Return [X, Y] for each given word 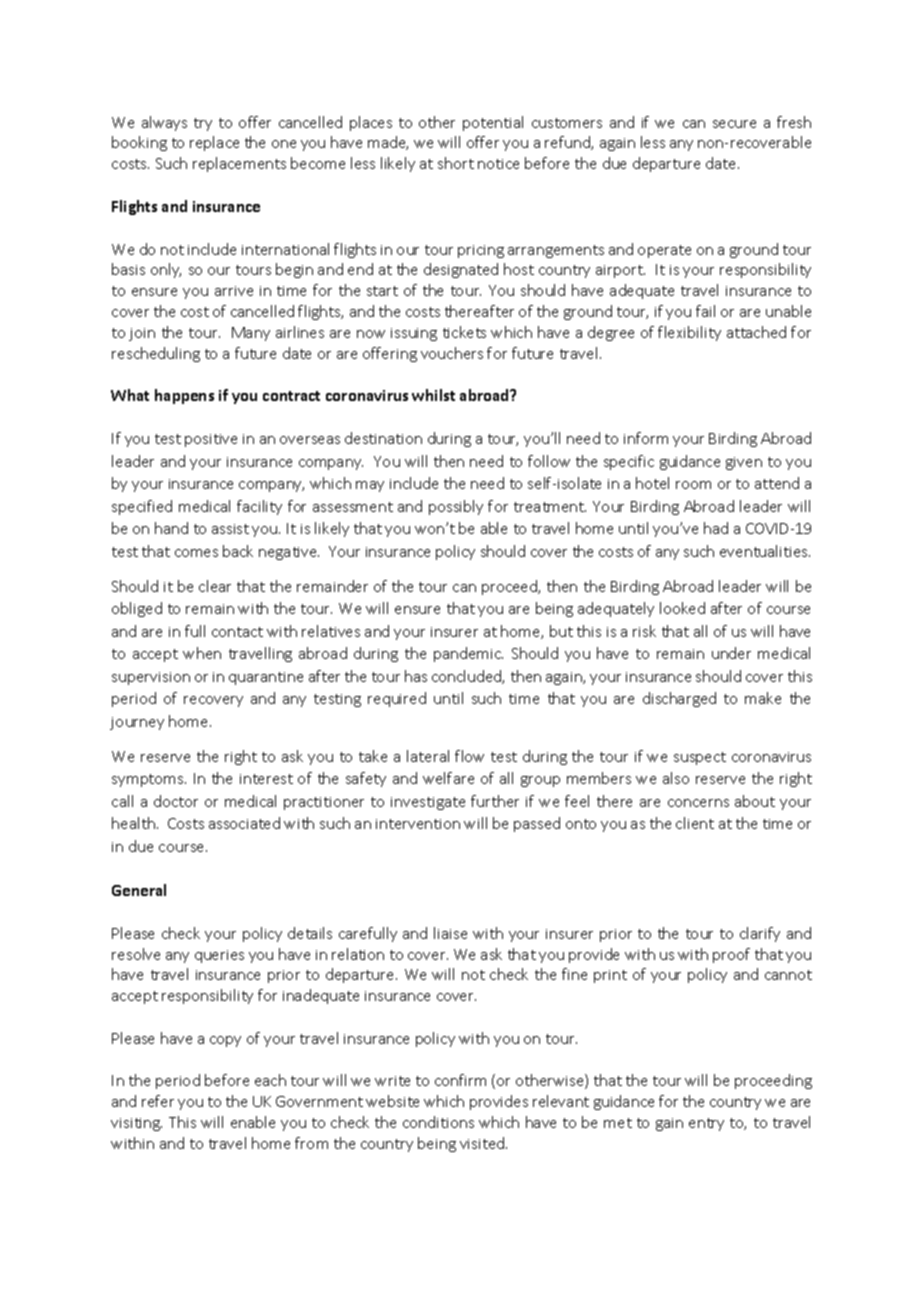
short [456, 163]
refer [158, 1101]
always [164, 123]
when [202, 653]
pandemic [468, 654]
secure [734, 124]
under [731, 653]
